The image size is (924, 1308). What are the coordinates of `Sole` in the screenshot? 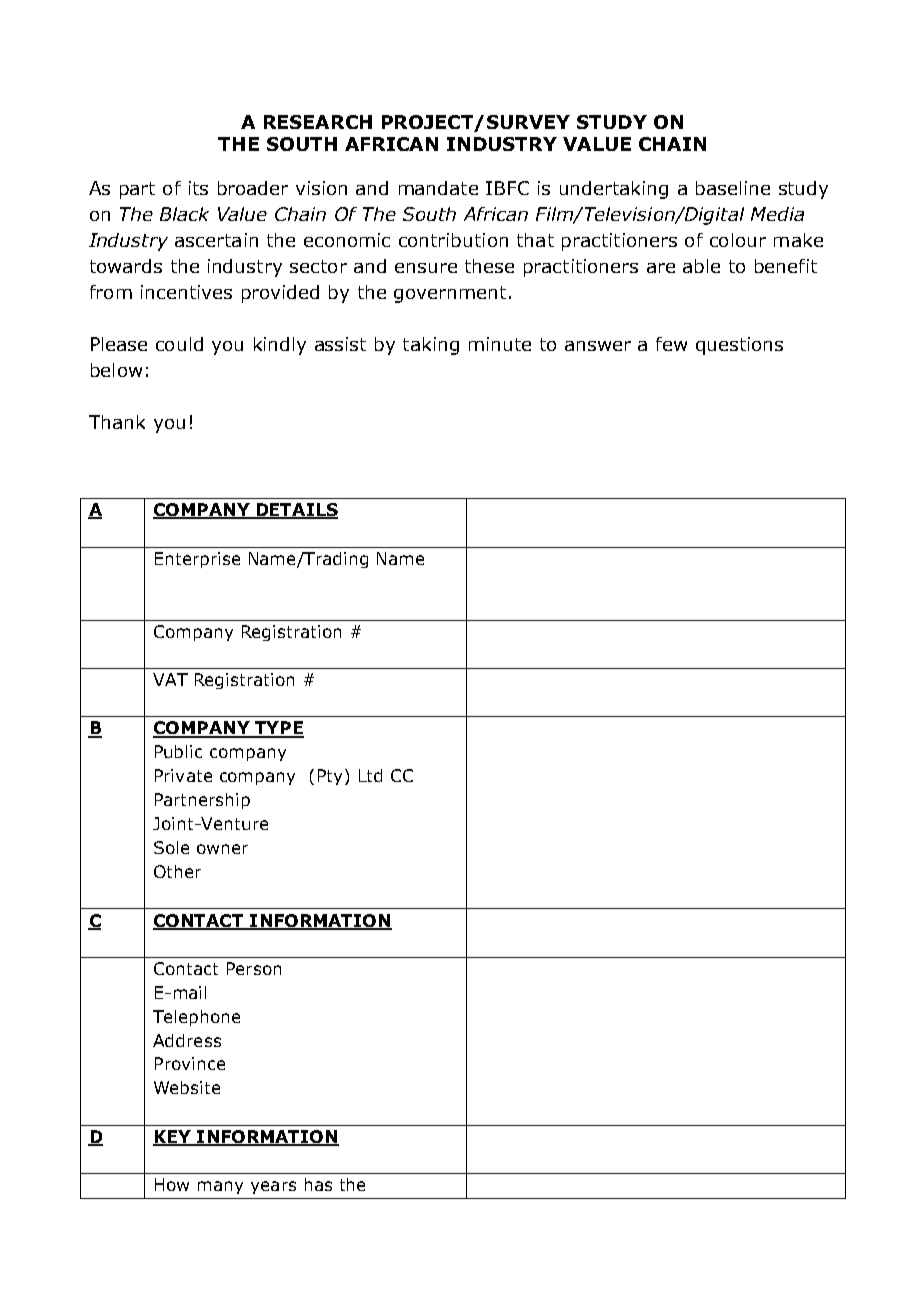 It's located at (171, 847).
